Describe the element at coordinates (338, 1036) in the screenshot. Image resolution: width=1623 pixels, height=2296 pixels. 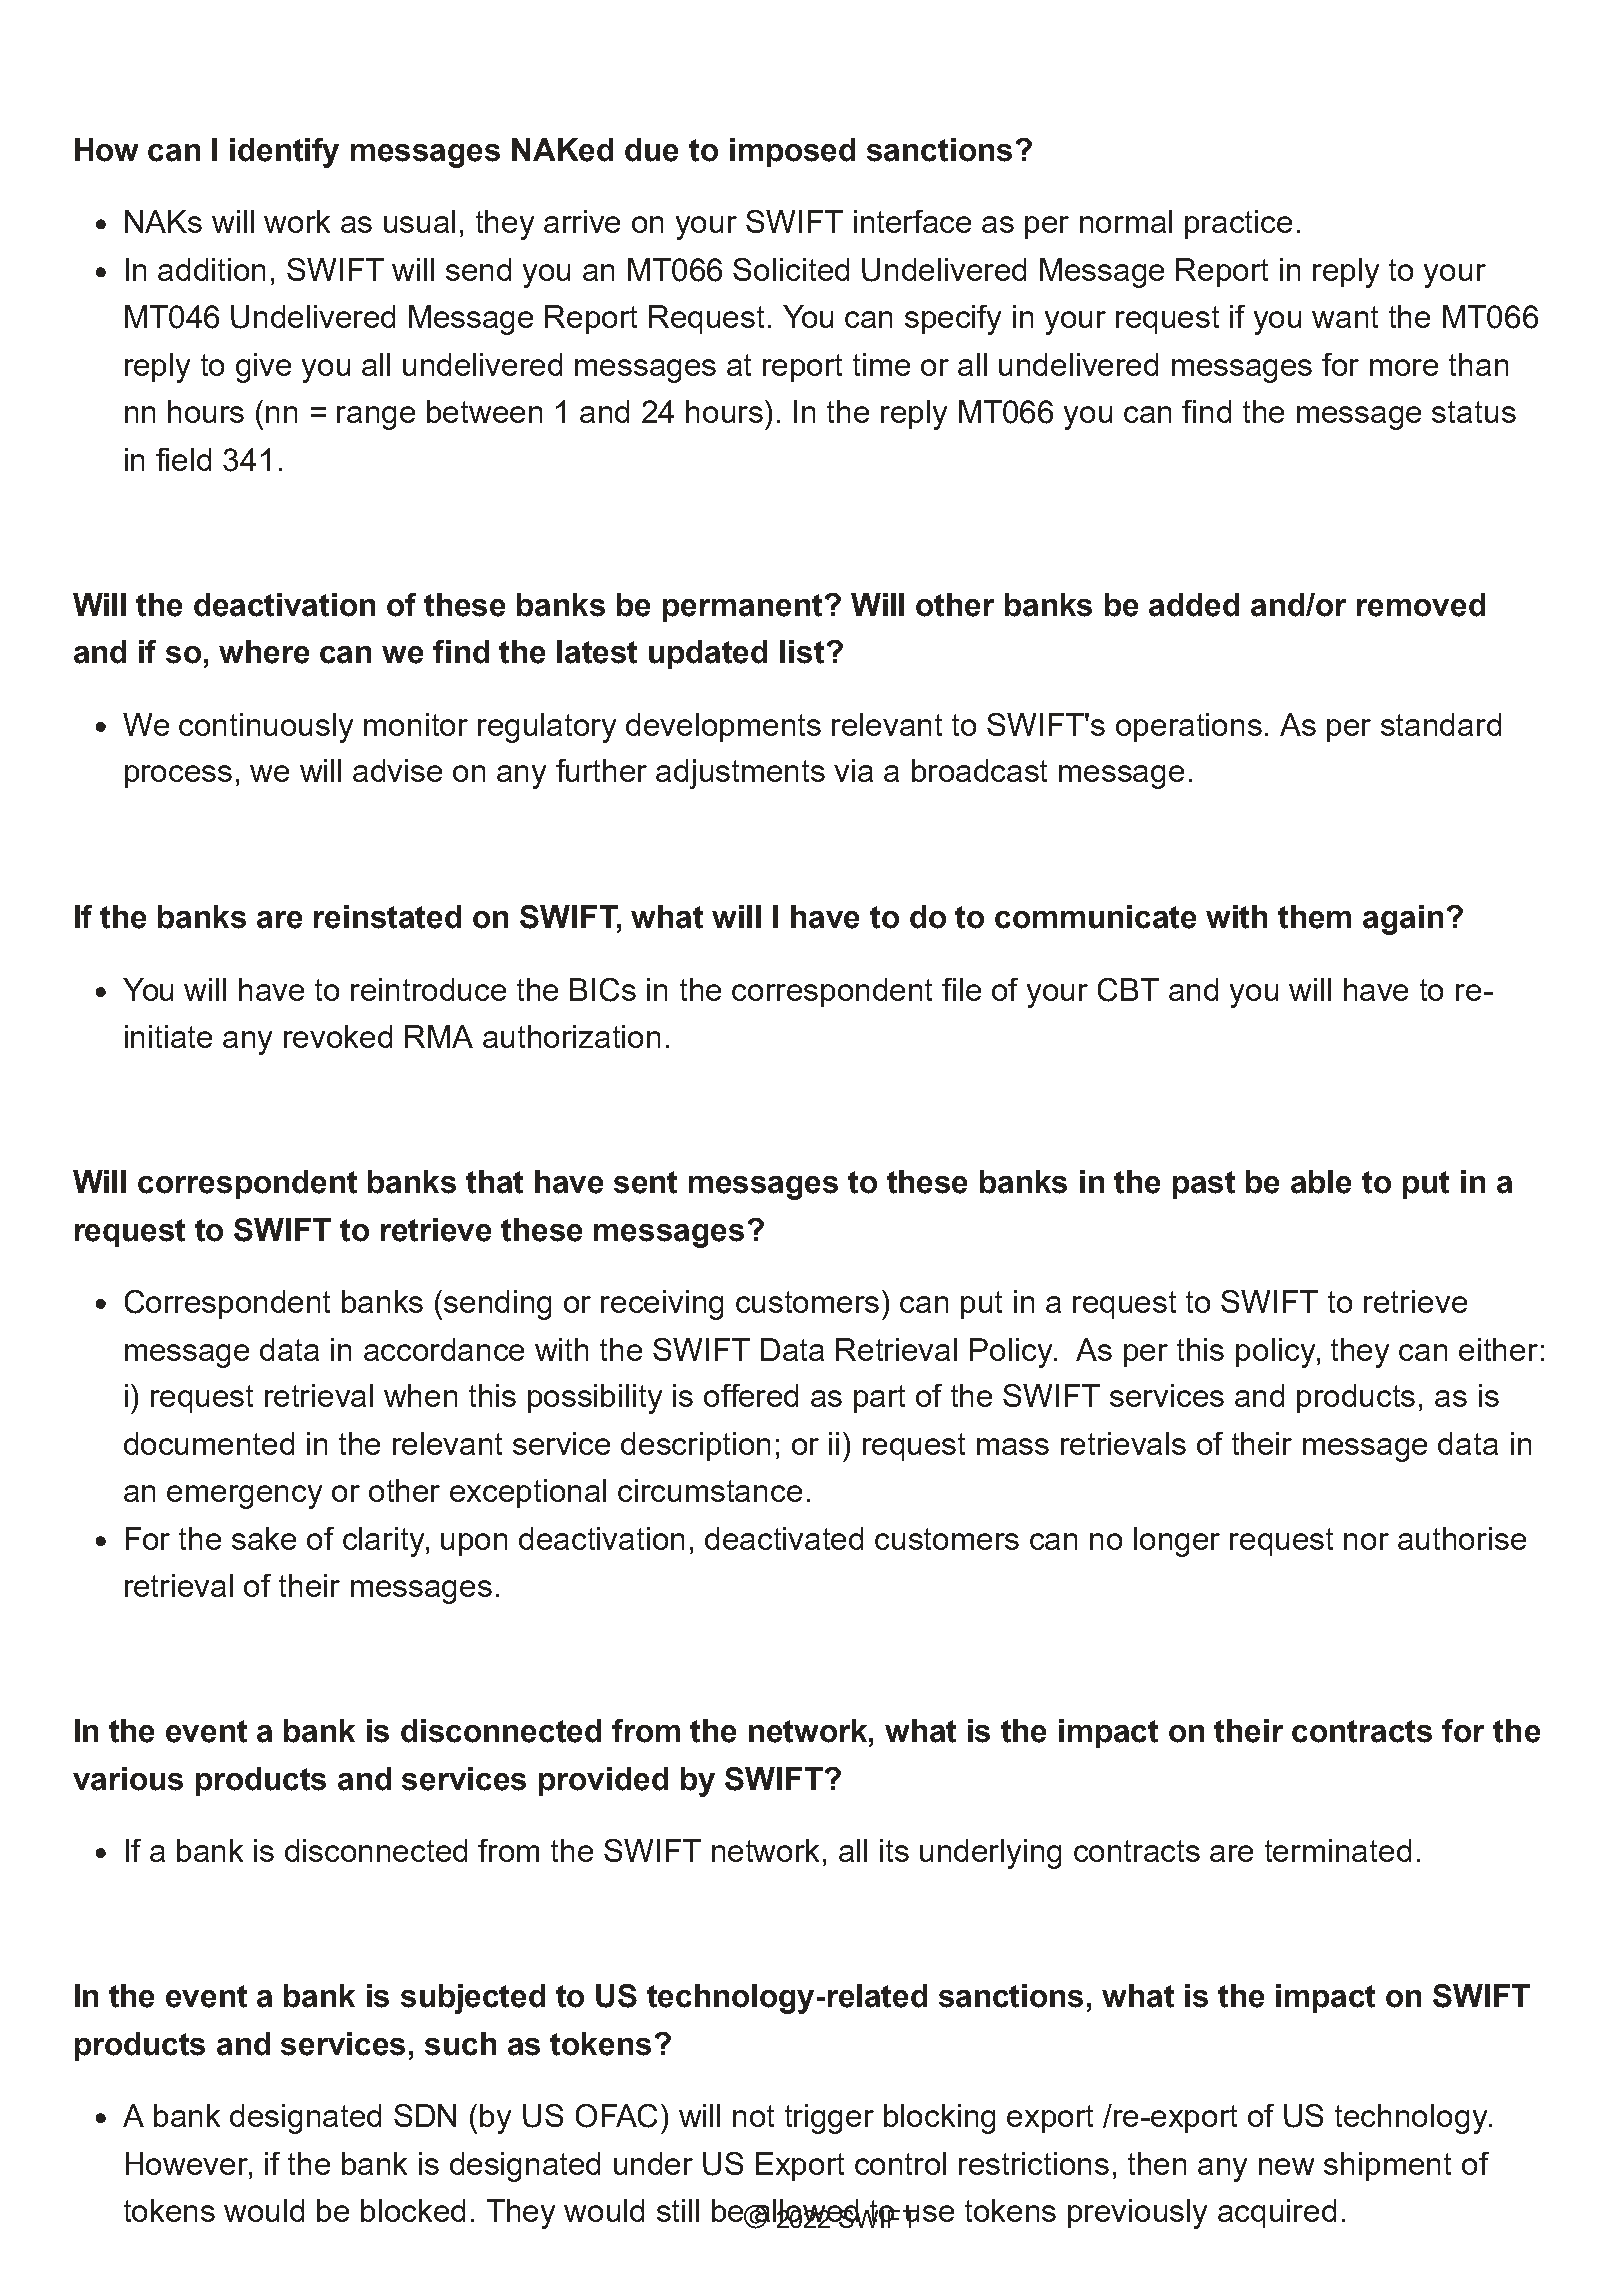
I see `revoked` at that location.
